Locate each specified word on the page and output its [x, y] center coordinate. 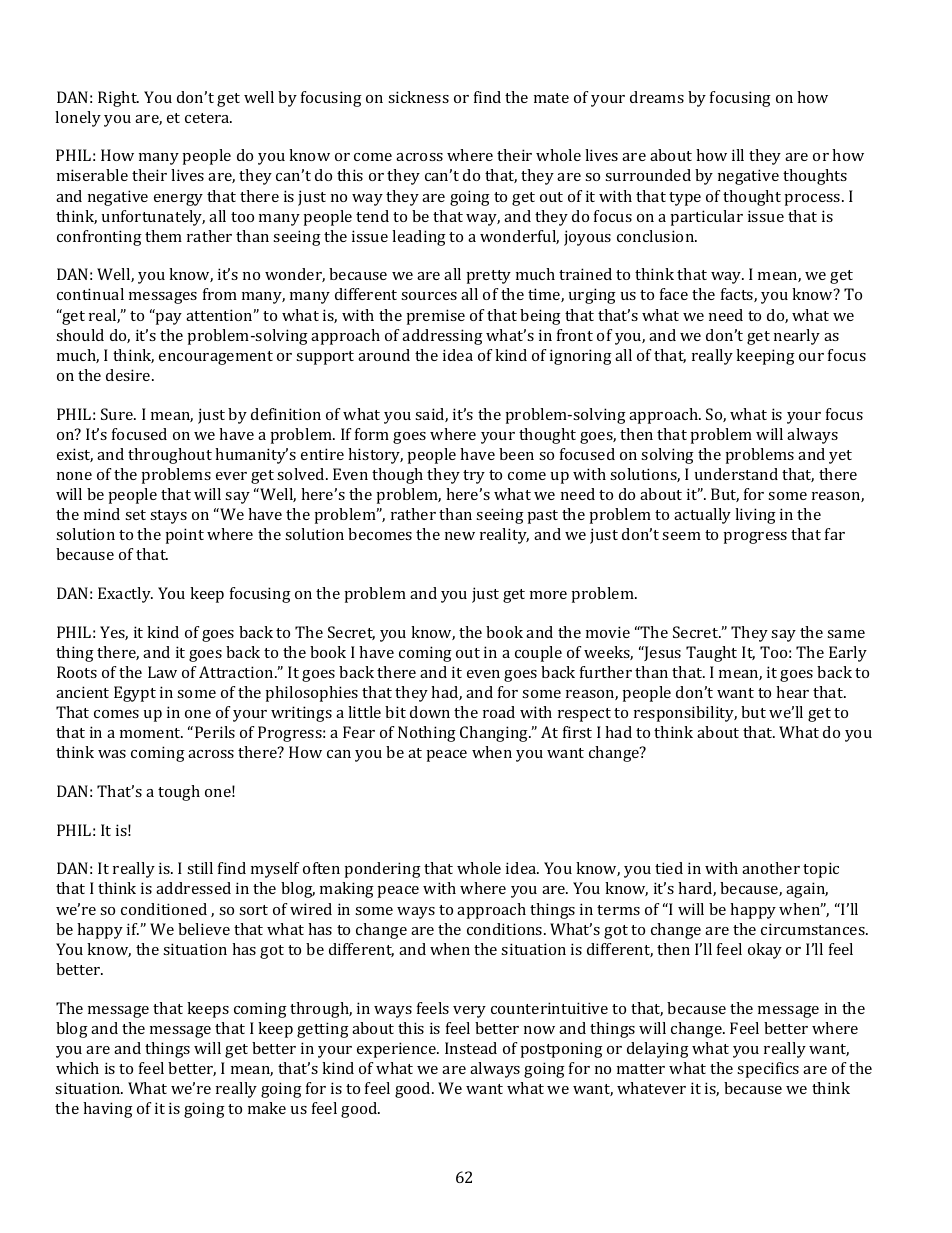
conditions [506, 929]
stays [168, 517]
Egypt [135, 694]
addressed [193, 888]
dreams [657, 97]
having [108, 1110]
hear [792, 692]
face [674, 294]
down [430, 712]
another [771, 868]
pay [168, 317]
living [755, 516]
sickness [418, 97]
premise [435, 317]
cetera [208, 118]
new [460, 536]
